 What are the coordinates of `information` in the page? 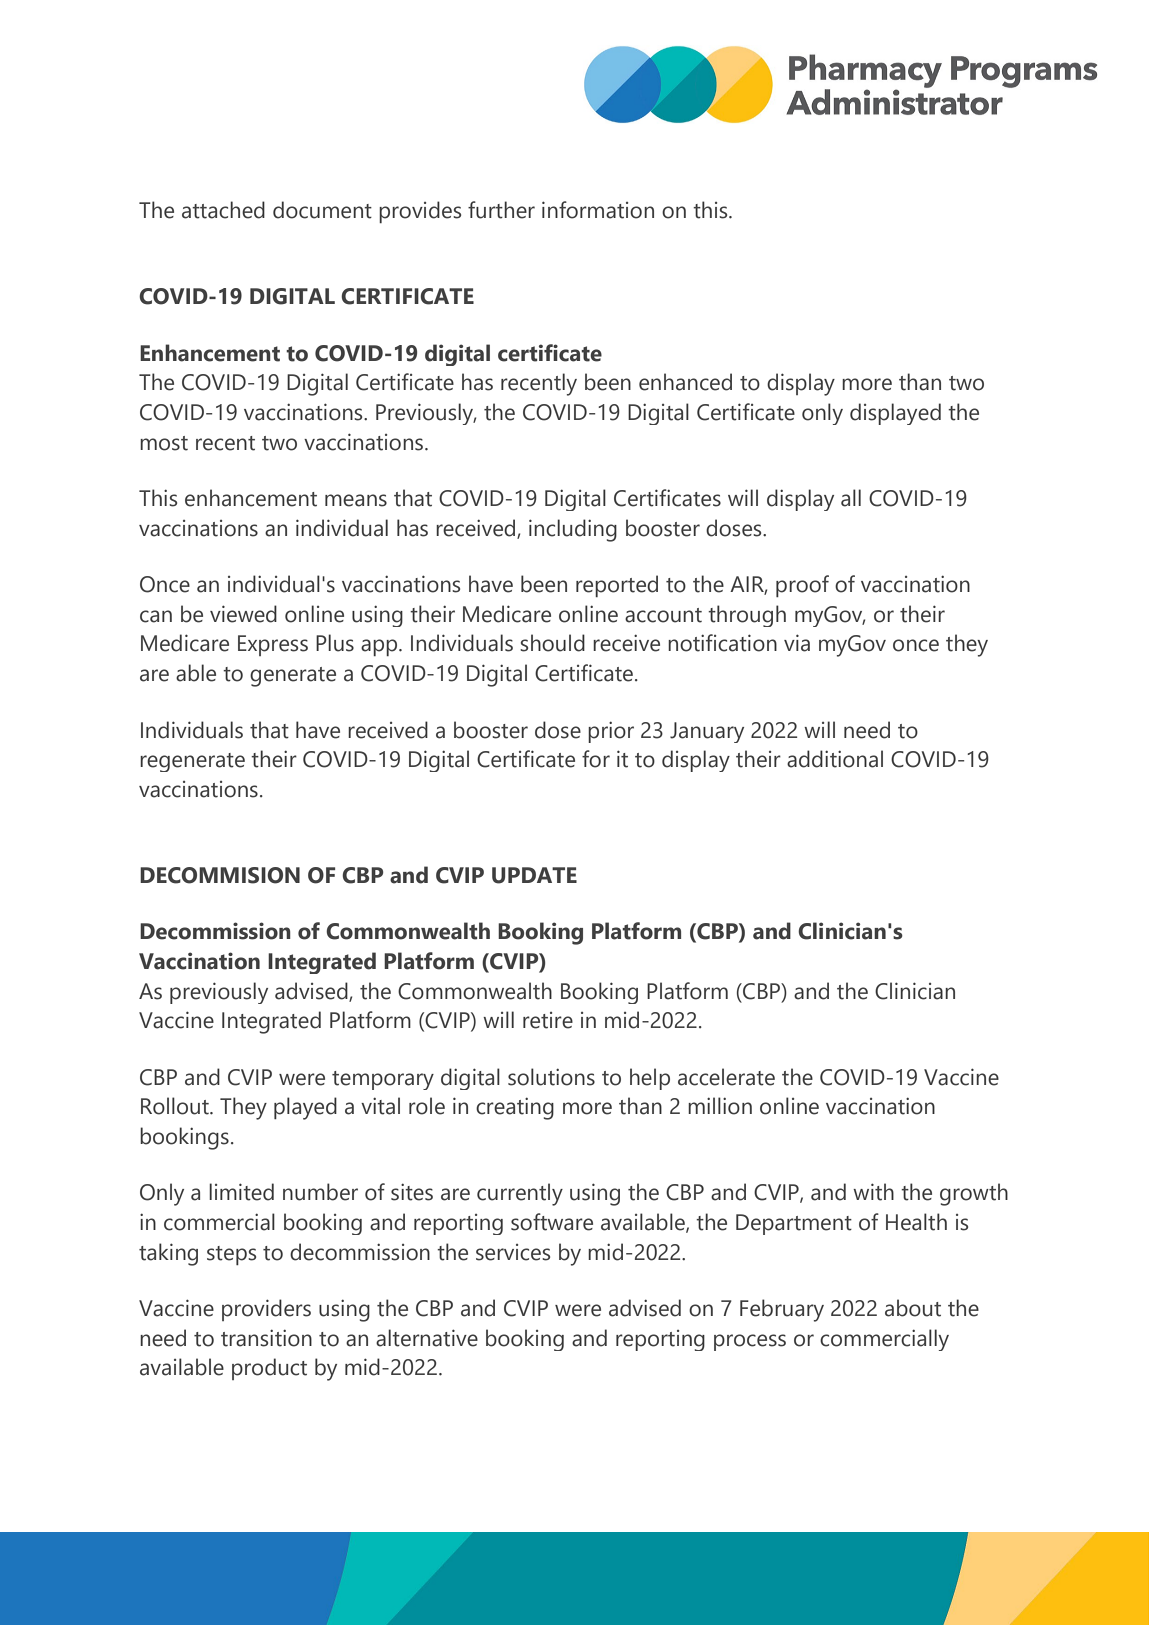 It's located at (598, 210).
